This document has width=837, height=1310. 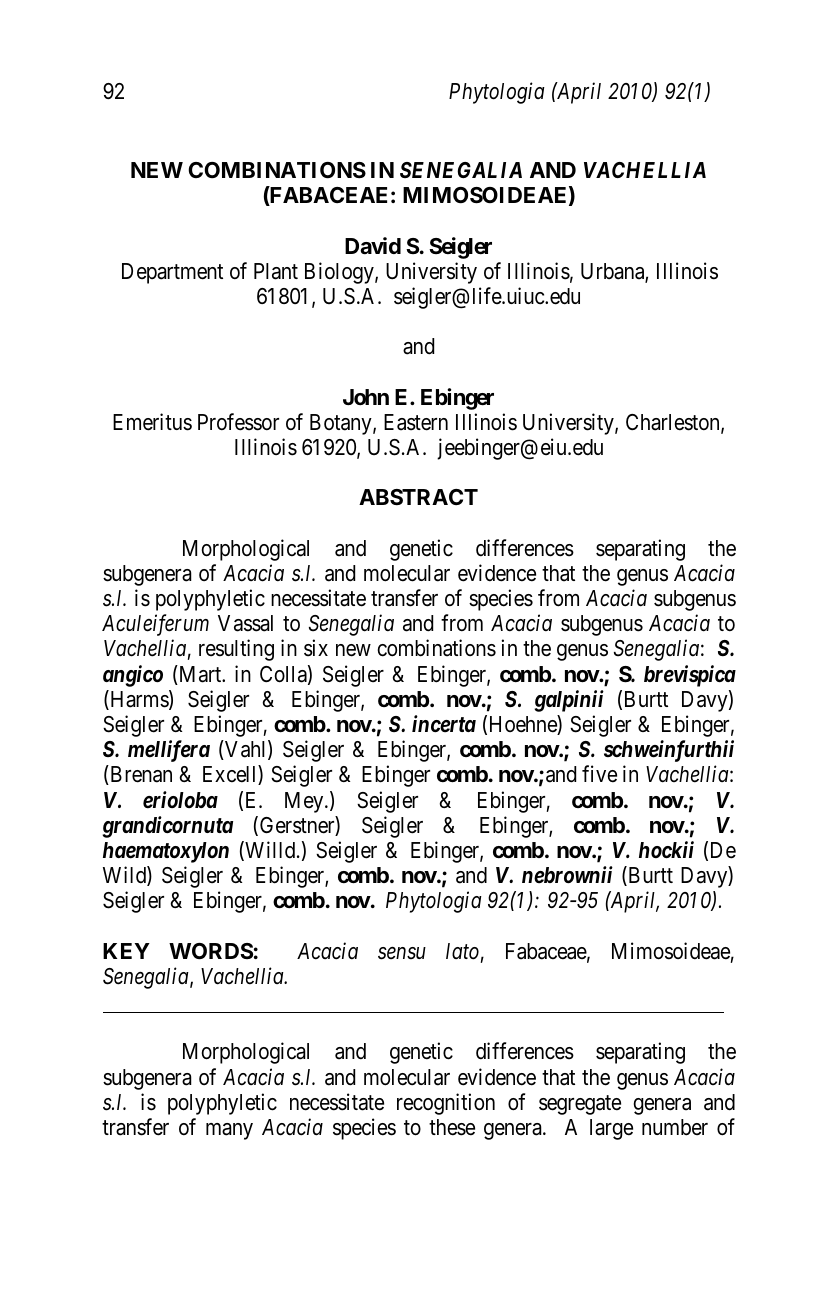 What do you see at coordinates (373, 246) in the document?
I see `David` at bounding box center [373, 246].
